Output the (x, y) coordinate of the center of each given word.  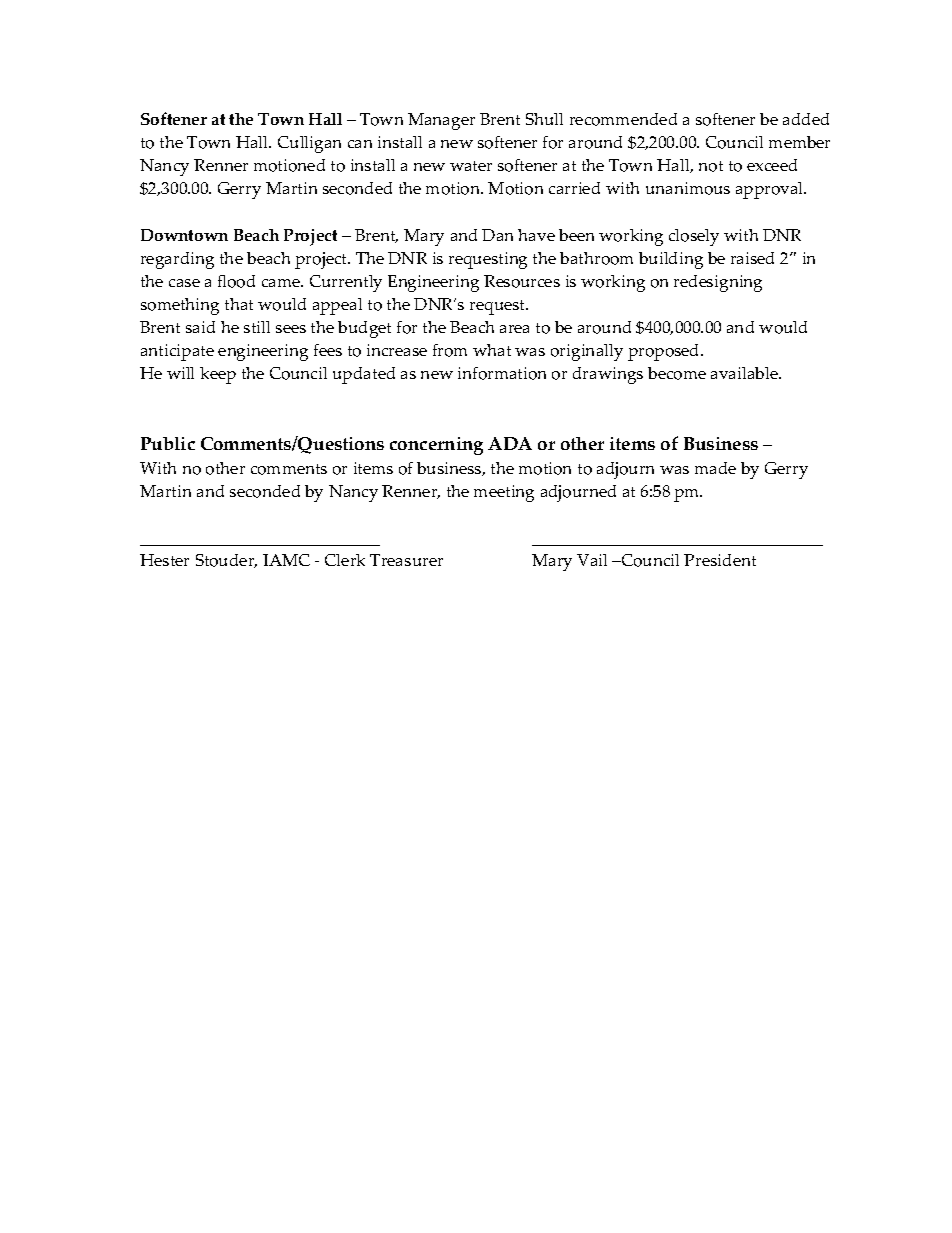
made (715, 468)
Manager (441, 121)
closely (694, 237)
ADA (510, 443)
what (492, 350)
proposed (665, 352)
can (360, 144)
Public (168, 443)
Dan (497, 235)
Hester (164, 560)
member (799, 142)
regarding (177, 260)
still (257, 327)
